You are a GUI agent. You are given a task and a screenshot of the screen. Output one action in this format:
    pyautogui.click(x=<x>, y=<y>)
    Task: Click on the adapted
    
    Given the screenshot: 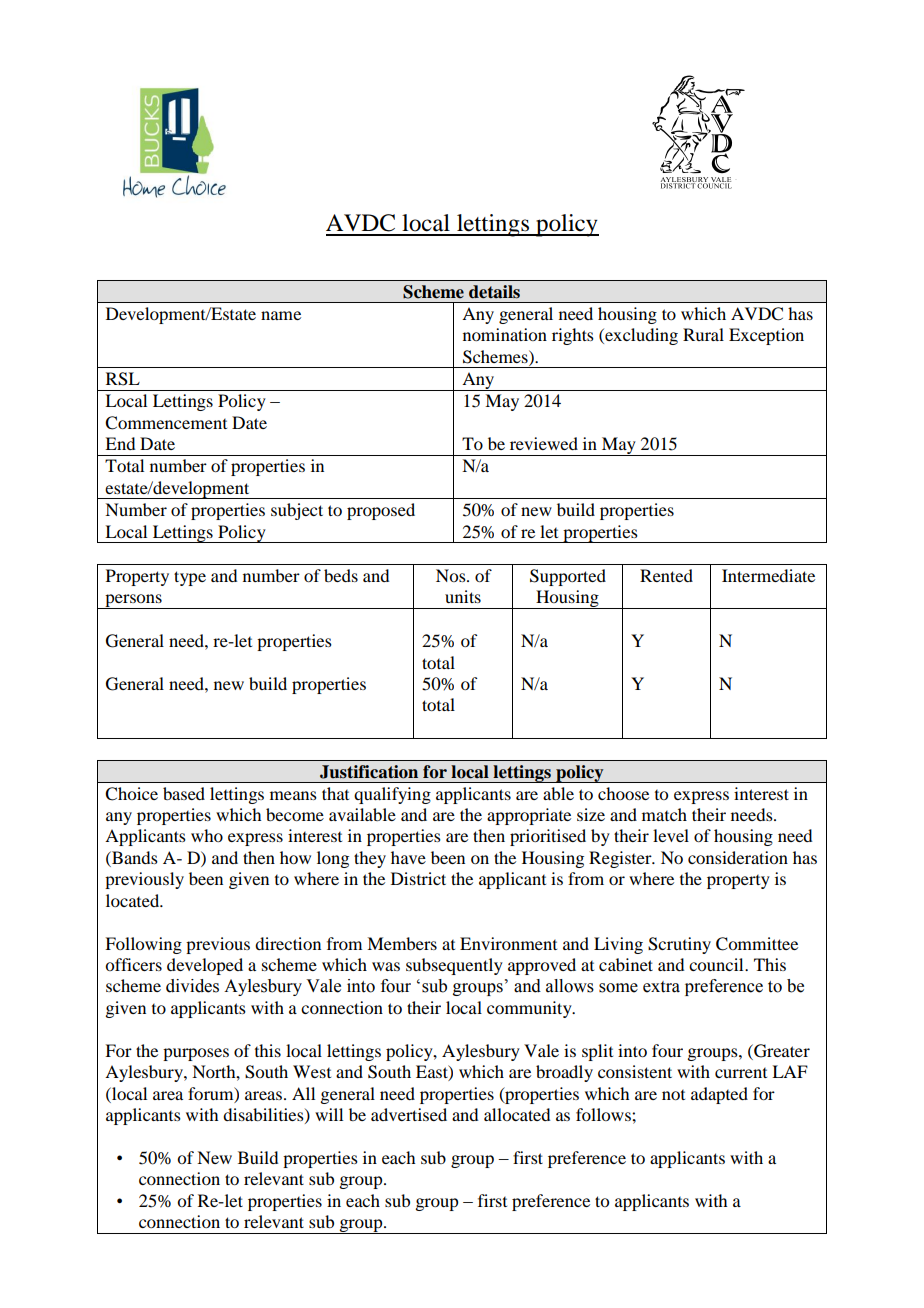 What is the action you would take?
    pyautogui.click(x=719, y=1095)
